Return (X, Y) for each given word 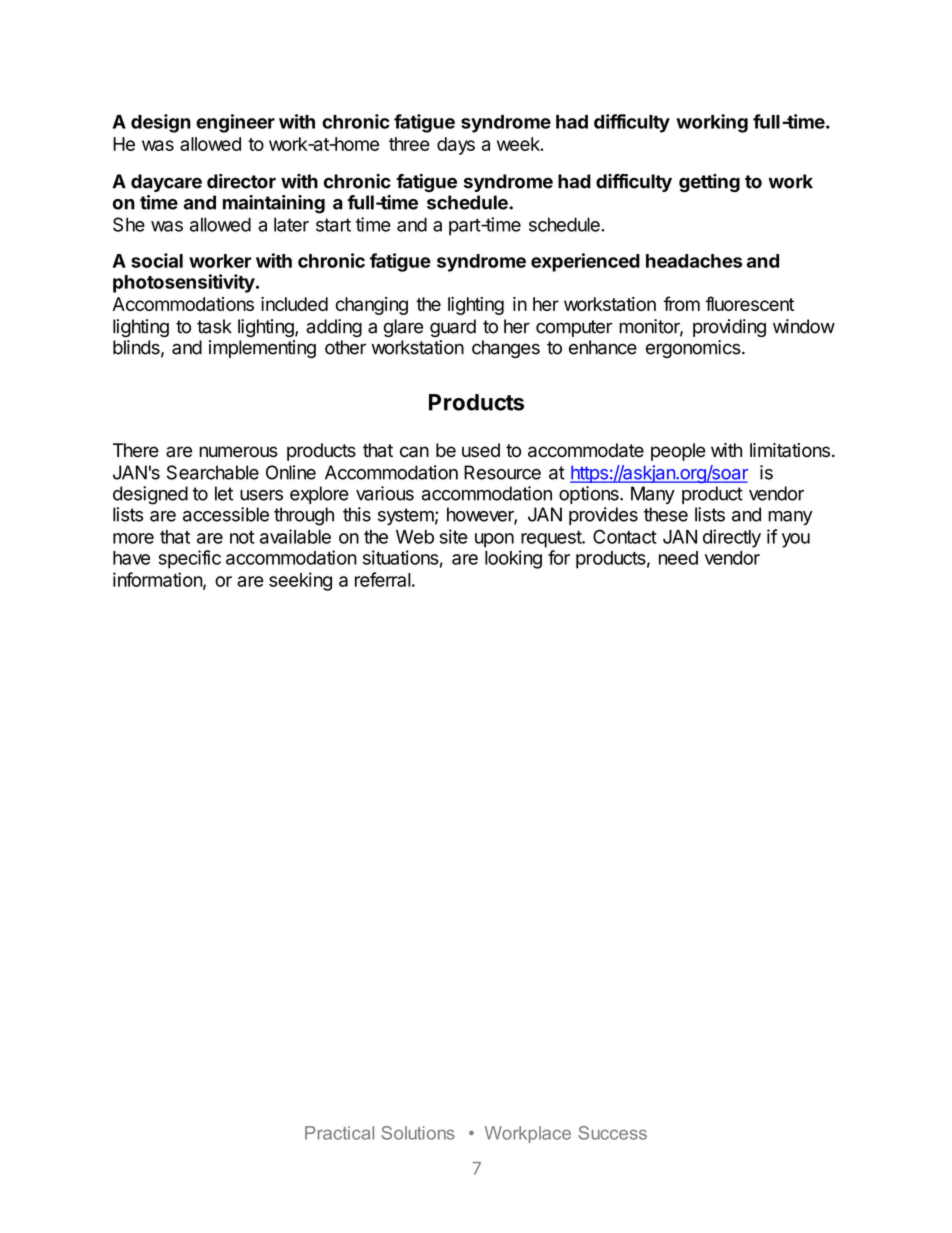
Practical (339, 1133)
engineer (235, 123)
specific (189, 559)
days (456, 146)
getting (709, 183)
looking (513, 559)
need (678, 558)
